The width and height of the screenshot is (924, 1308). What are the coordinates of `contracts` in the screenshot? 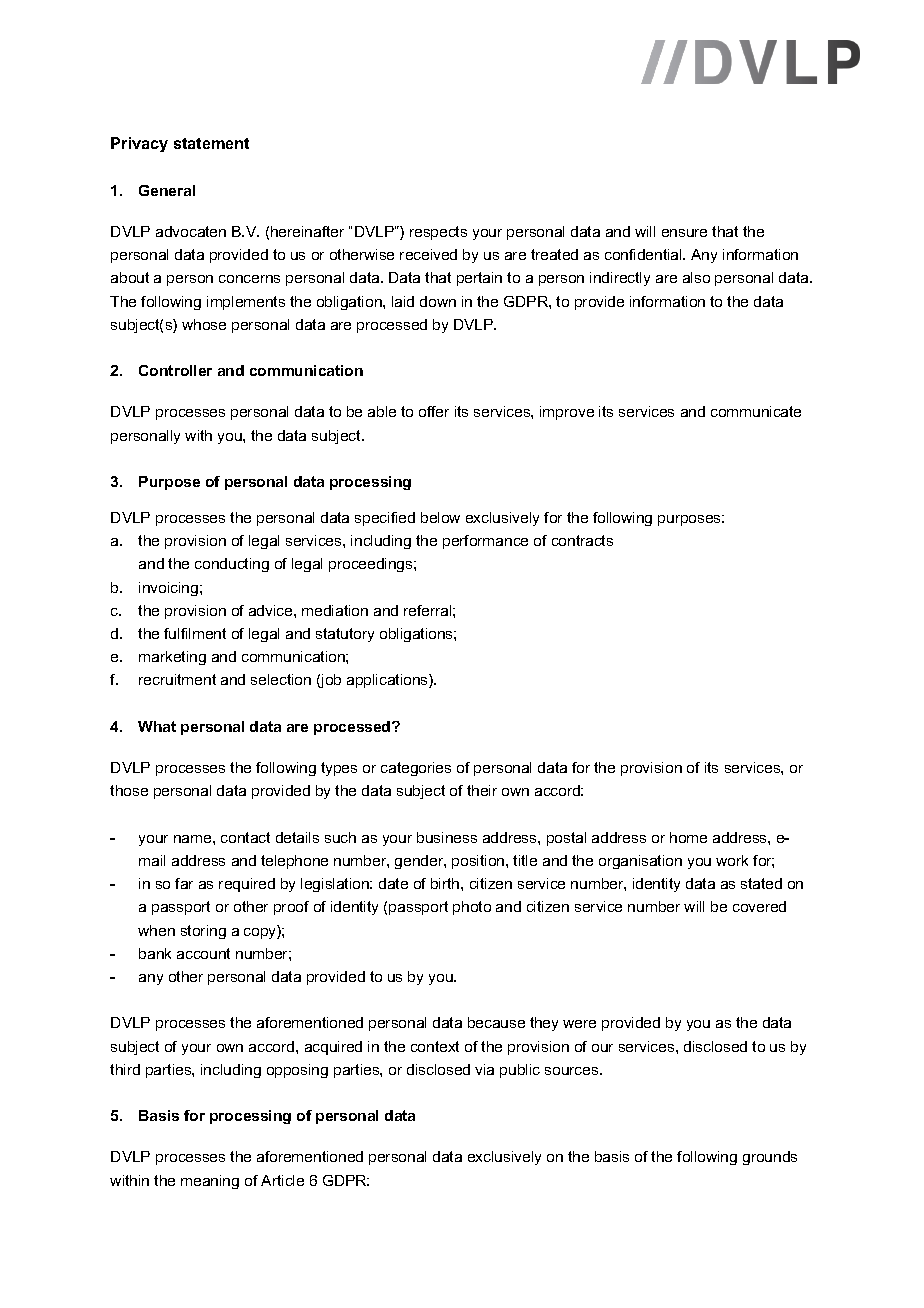 It's located at (582, 540).
